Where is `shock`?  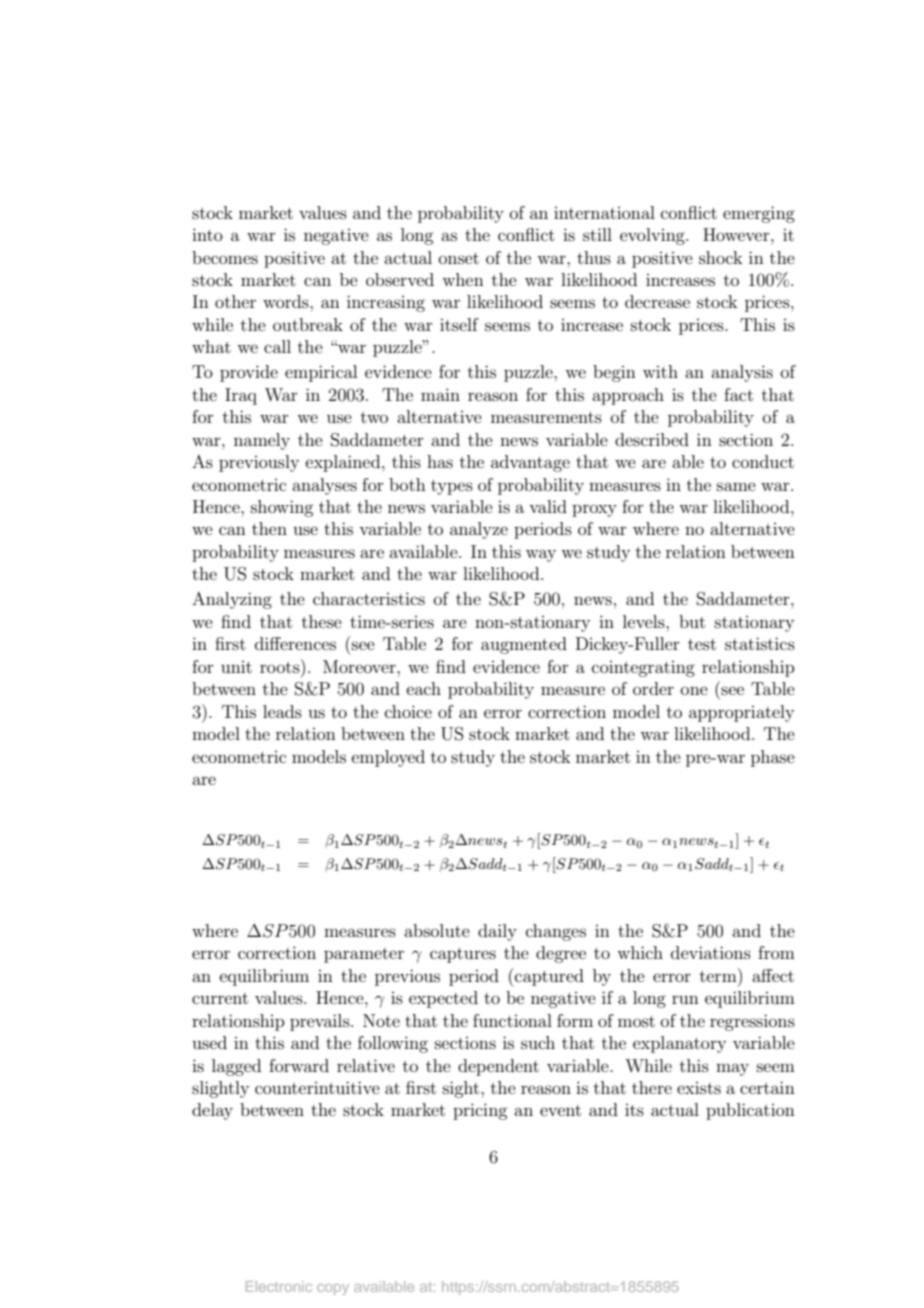 shock is located at coordinates (721, 257).
